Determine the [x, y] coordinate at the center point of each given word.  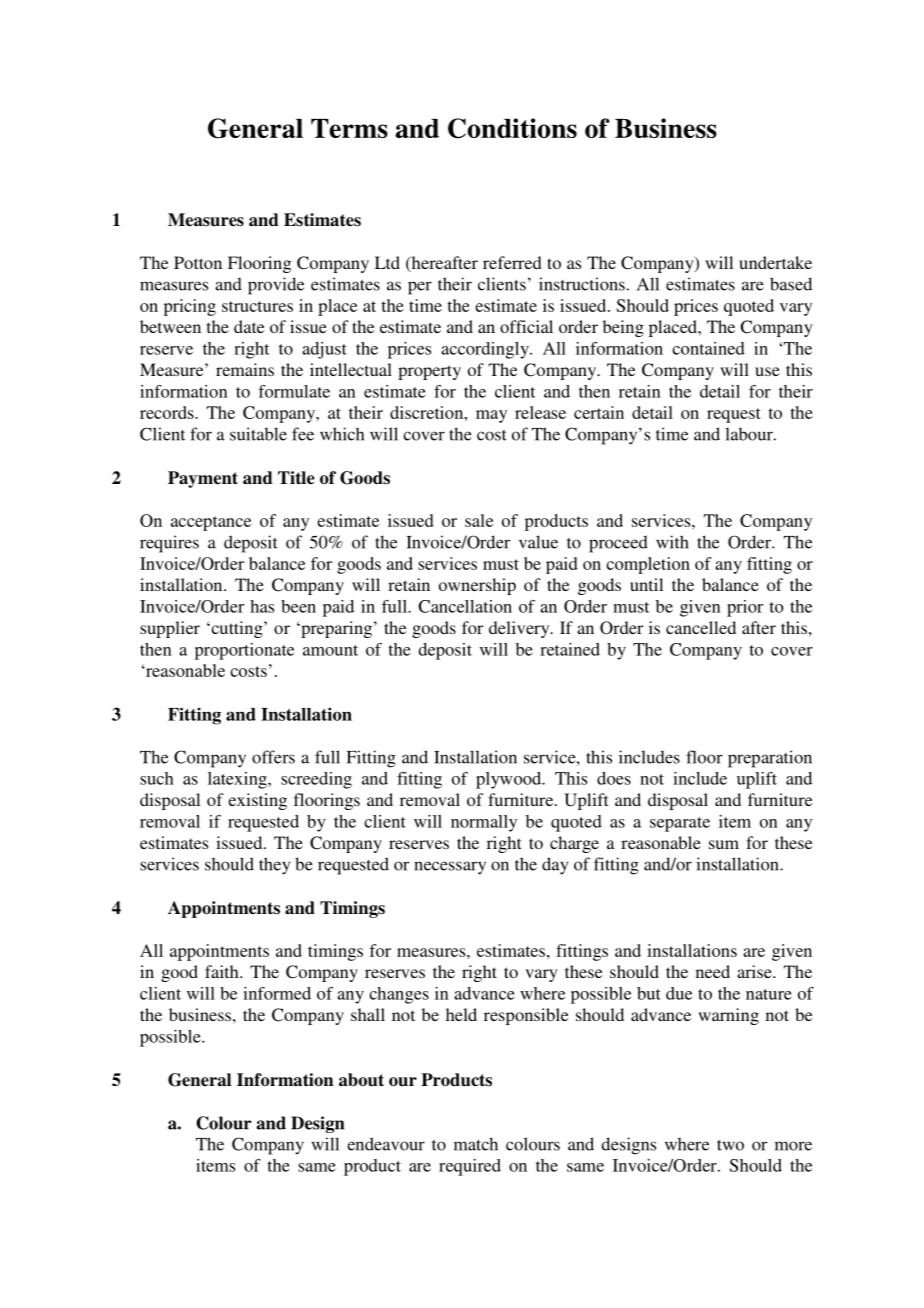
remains [245, 369]
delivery [520, 629]
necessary [450, 868]
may [491, 416]
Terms [349, 128]
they [274, 866]
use [767, 371]
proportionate [244, 651]
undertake [775, 262]
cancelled [701, 627]
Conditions [512, 128]
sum [724, 844]
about [361, 1080]
